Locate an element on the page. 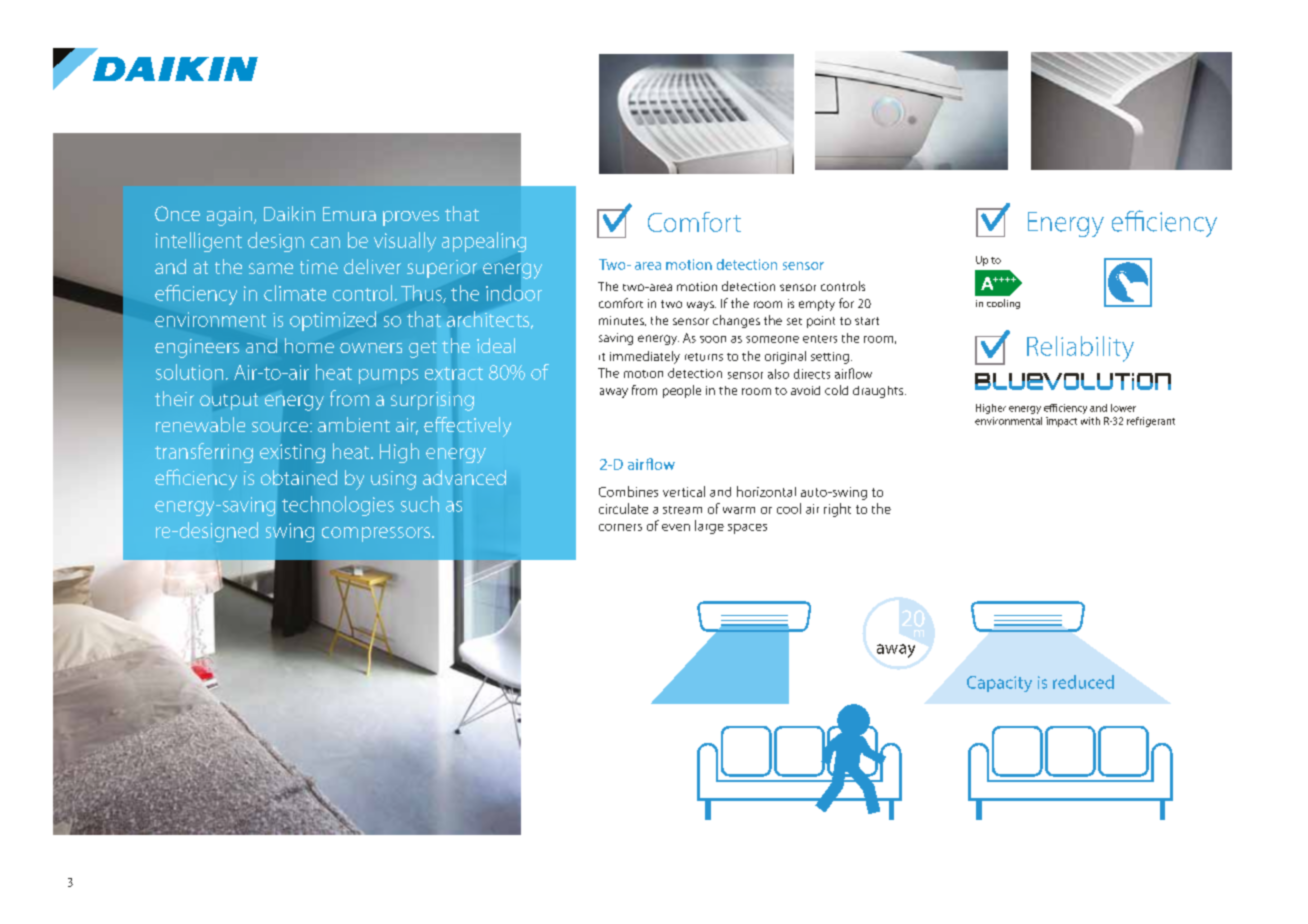 The image size is (1308, 924). impact is located at coordinates (1061, 422).
